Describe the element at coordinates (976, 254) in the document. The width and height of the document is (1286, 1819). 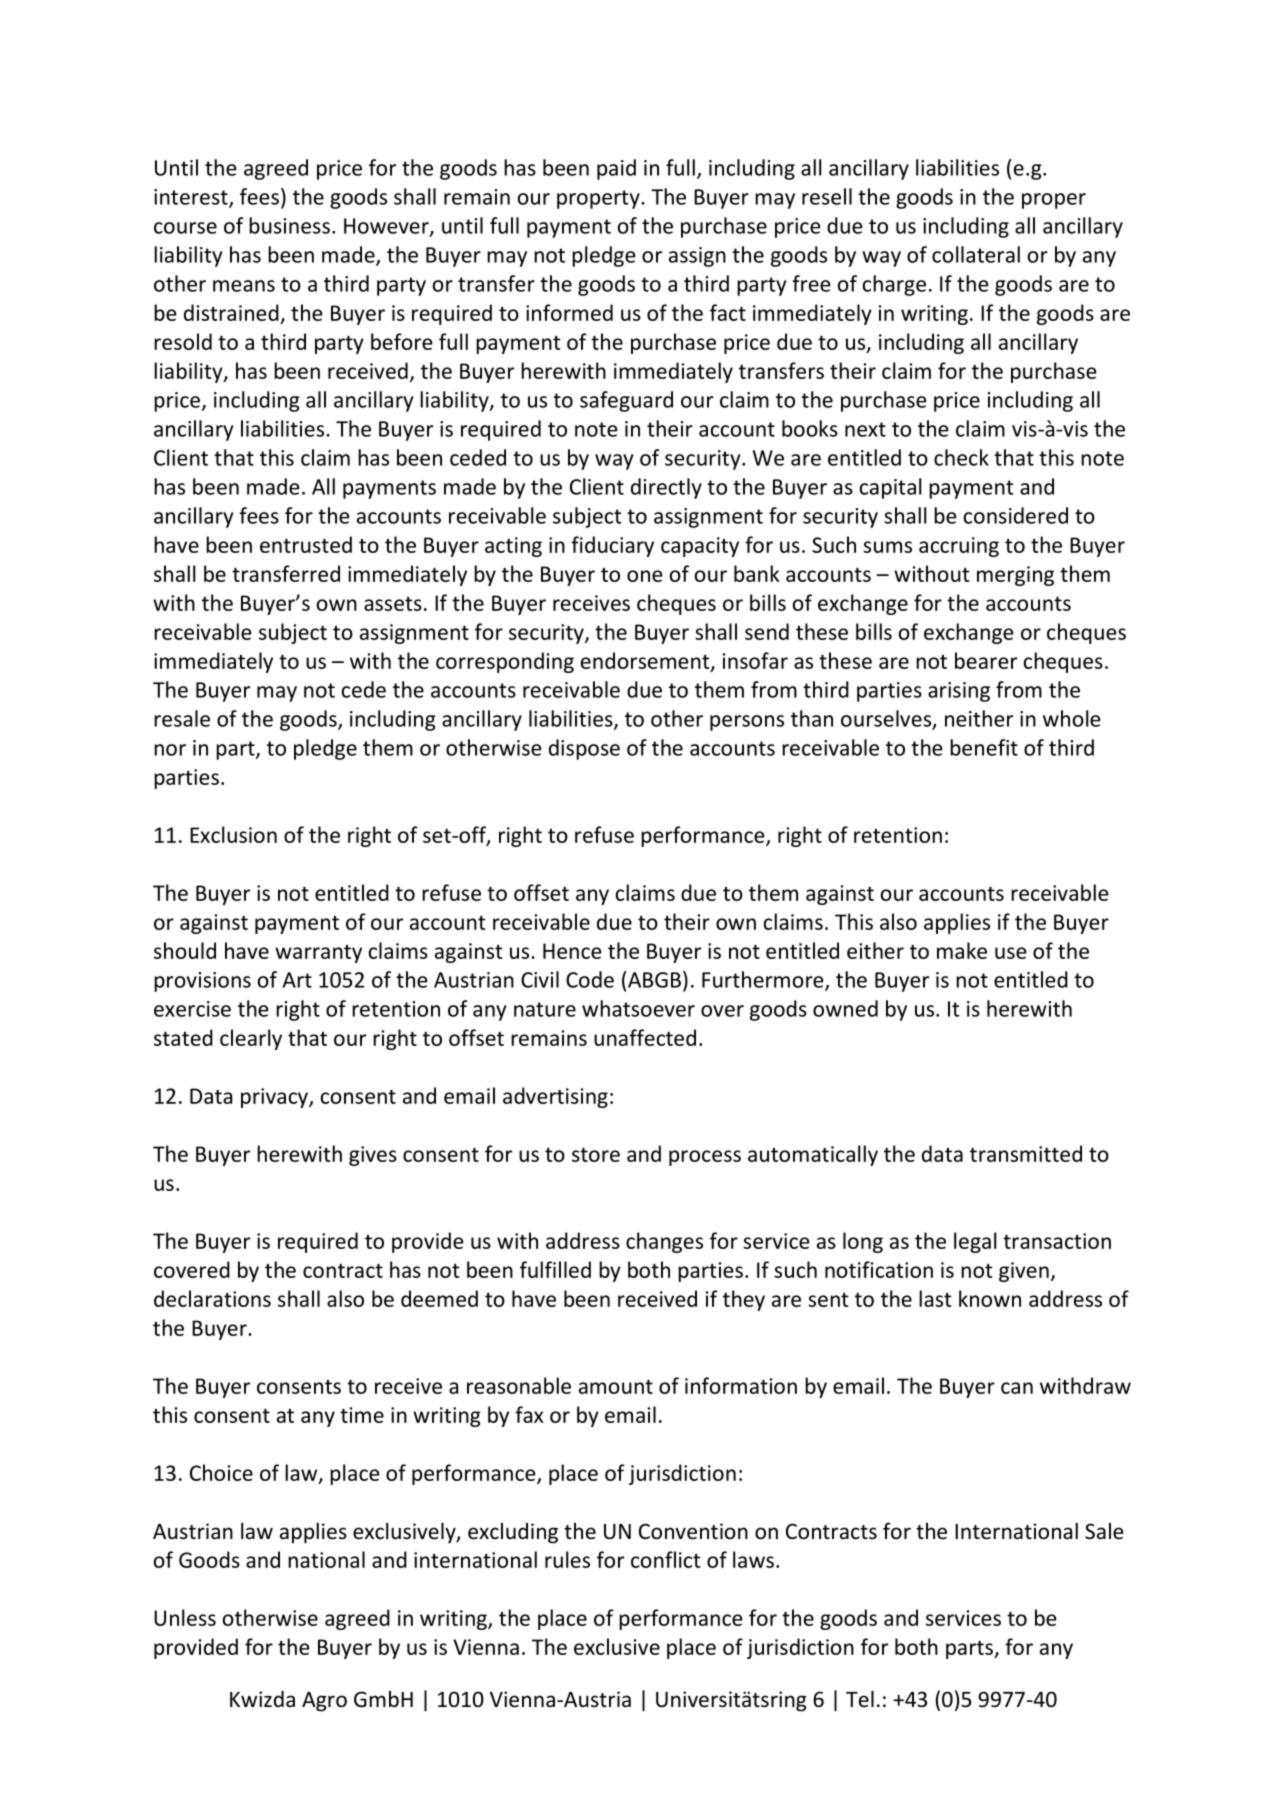
I see `collateral` at that location.
